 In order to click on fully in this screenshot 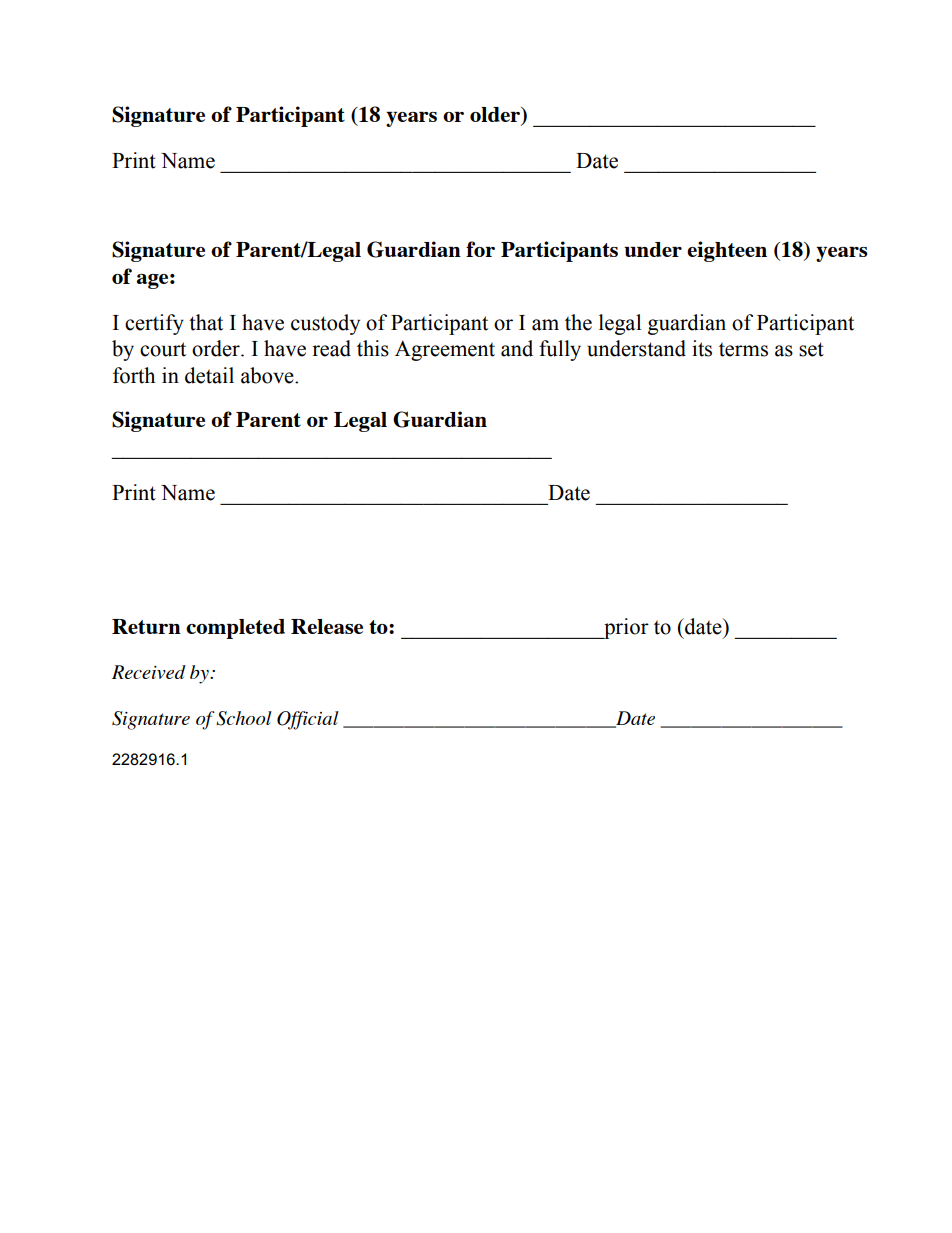, I will do `click(560, 350)`.
